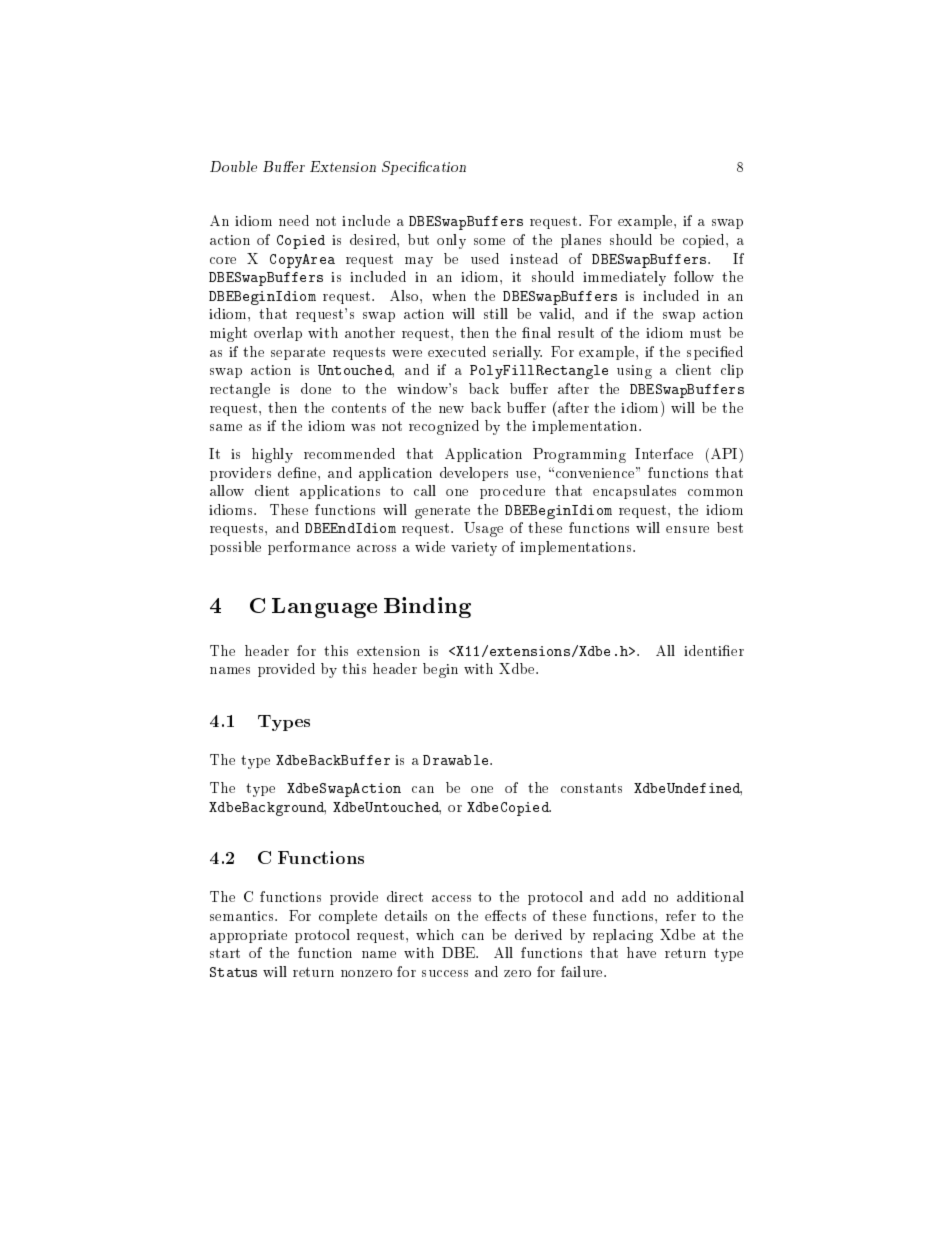 The image size is (952, 1233). Describe the element at coordinates (243, 916) in the page. I see `semantics` at that location.
